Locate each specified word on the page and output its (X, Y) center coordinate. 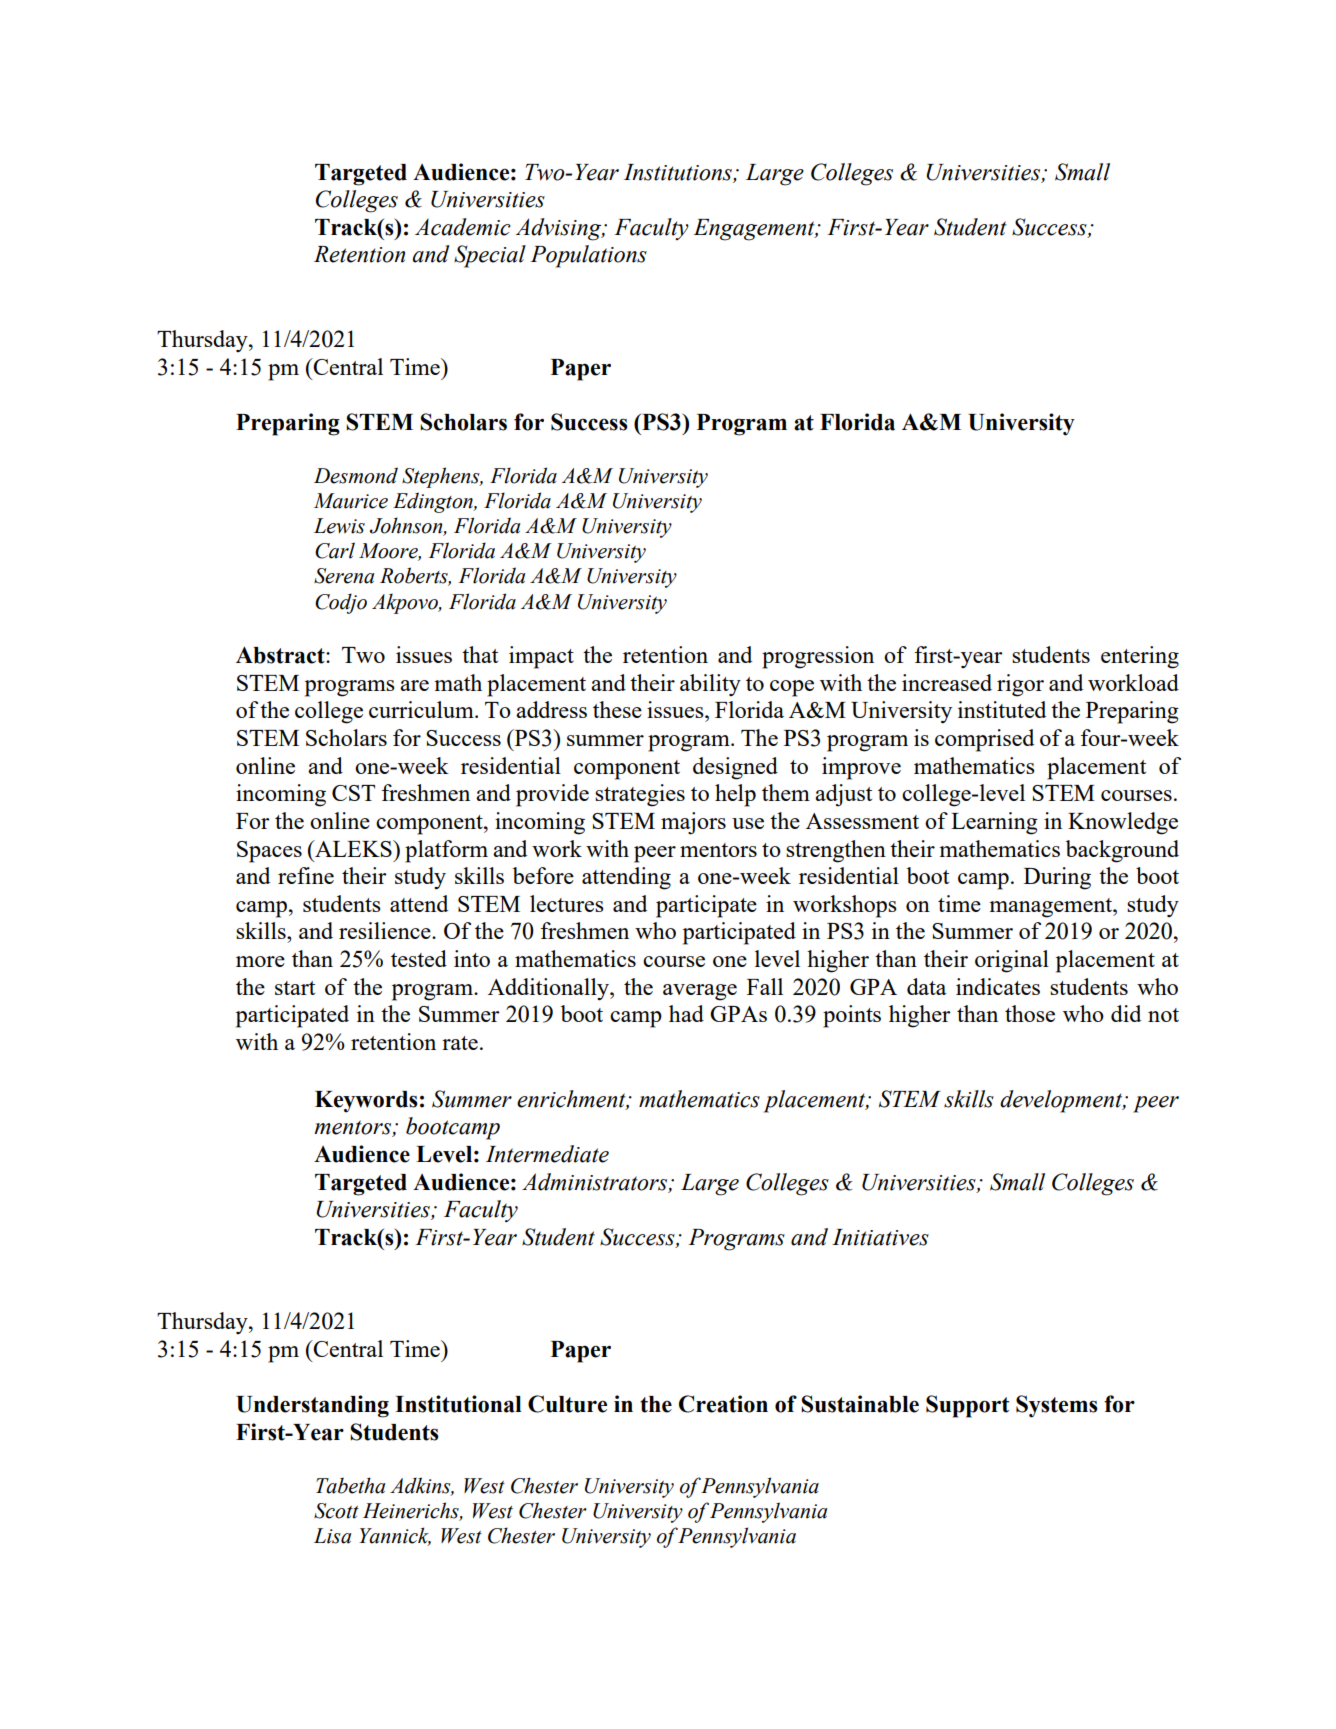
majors (693, 823)
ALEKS (353, 848)
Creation (723, 1404)
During (1057, 878)
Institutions (679, 172)
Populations (588, 256)
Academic (463, 227)
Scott (336, 1511)
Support (967, 1406)
